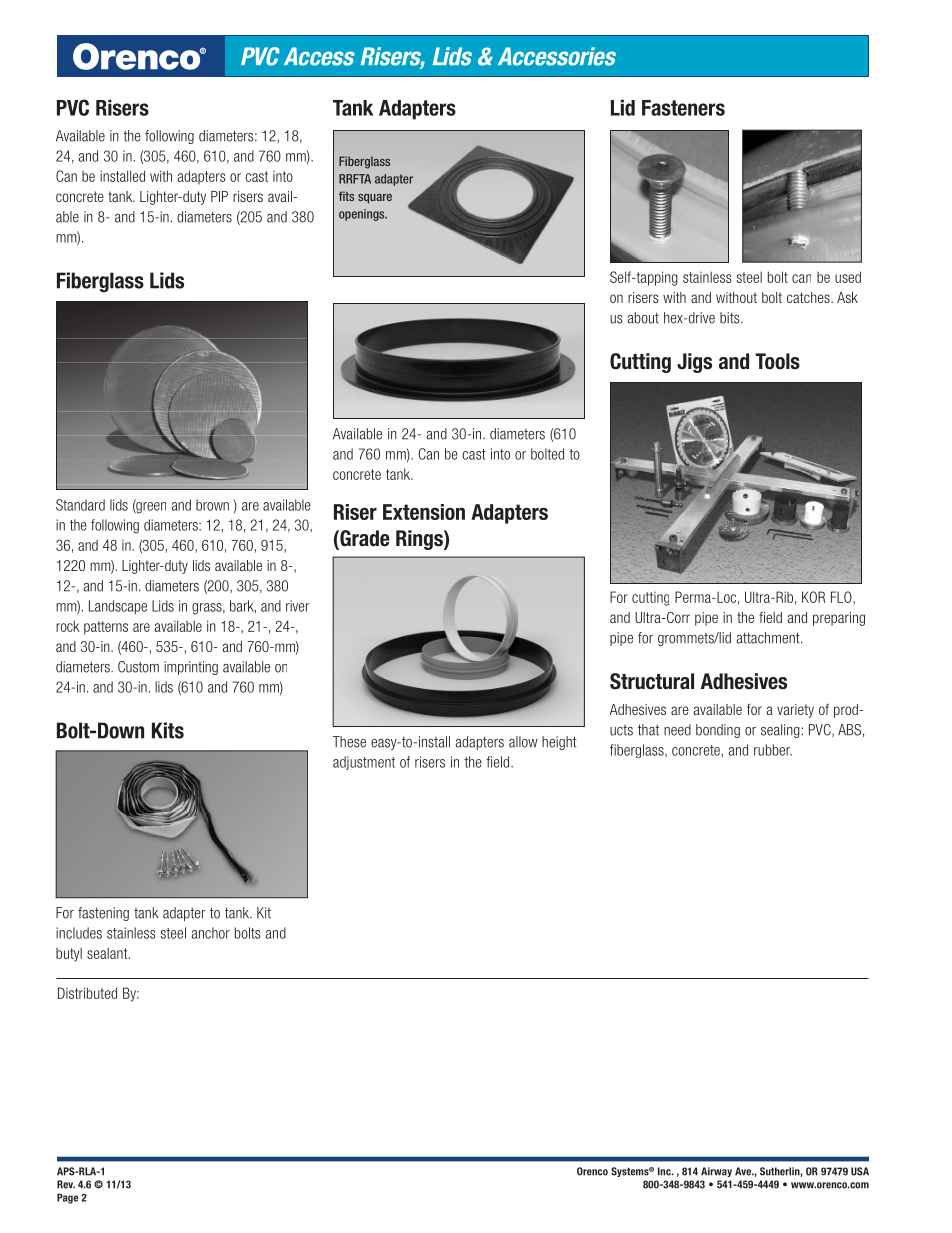  I want to click on adjustment, so click(364, 763).
